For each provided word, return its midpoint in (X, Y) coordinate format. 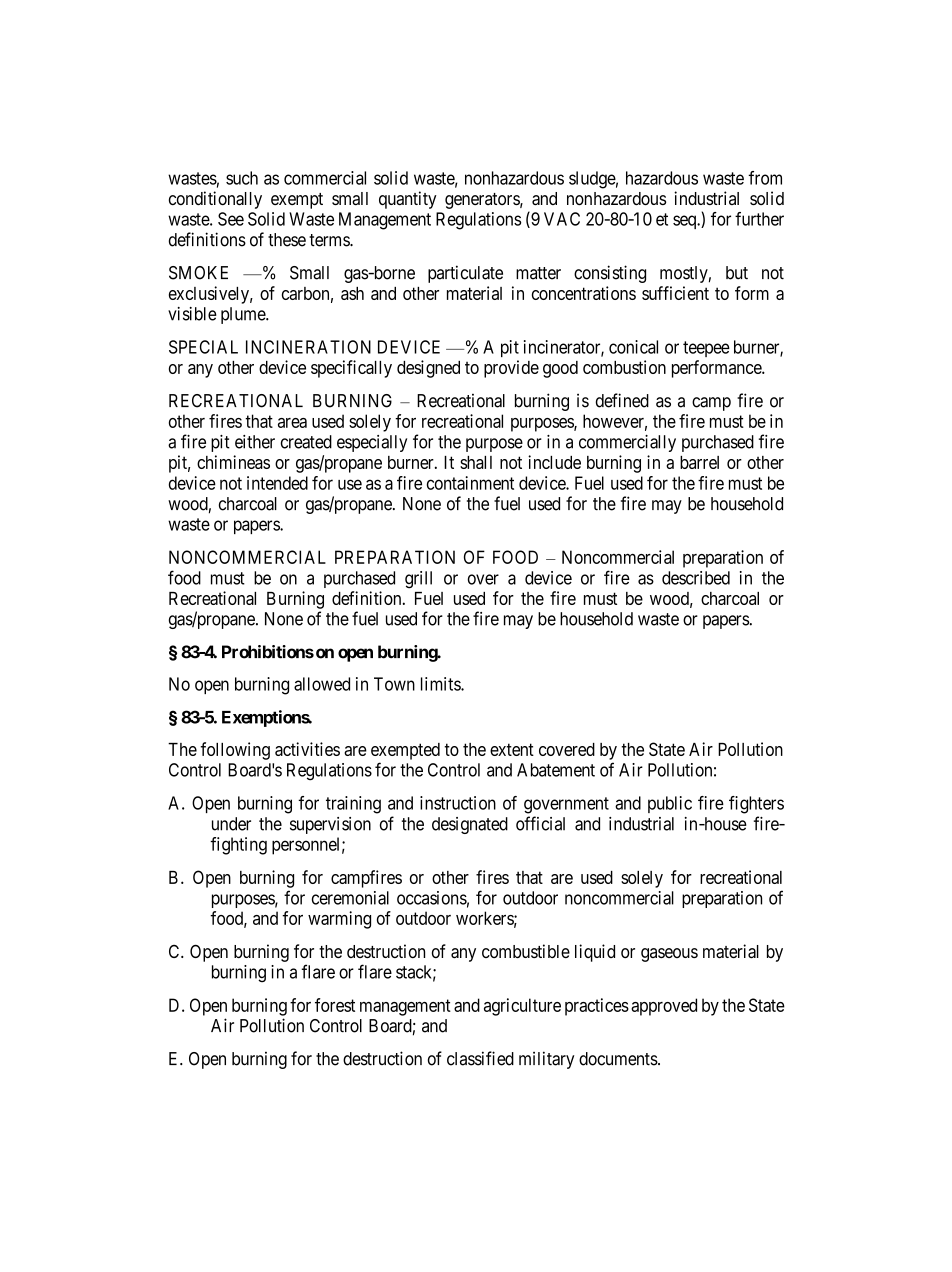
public (670, 804)
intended (277, 483)
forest (335, 1005)
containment (470, 483)
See (231, 219)
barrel (699, 462)
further (759, 219)
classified (480, 1058)
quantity (408, 200)
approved (664, 1007)
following (235, 751)
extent (512, 749)
